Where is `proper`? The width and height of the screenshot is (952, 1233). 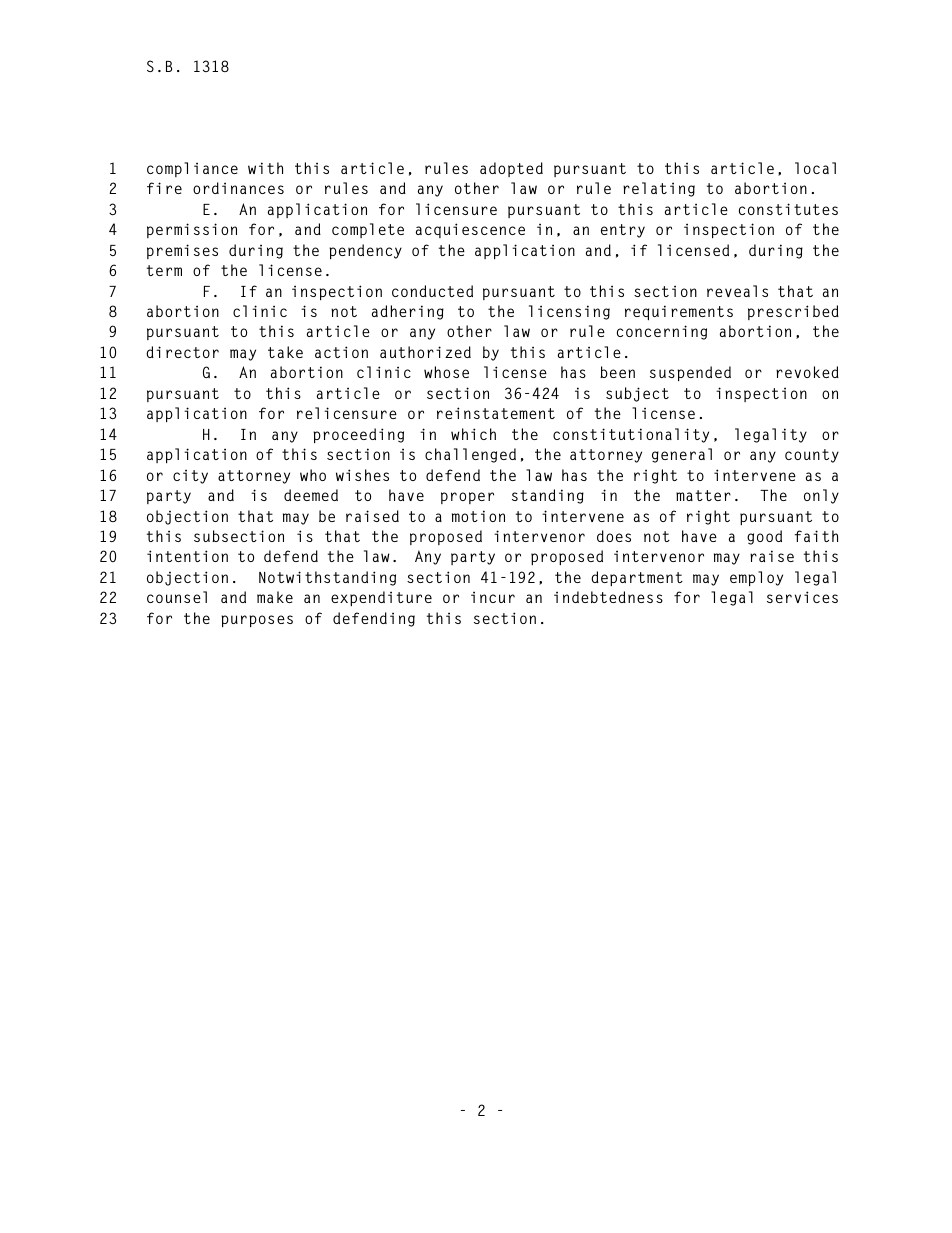
proper is located at coordinates (467, 498).
